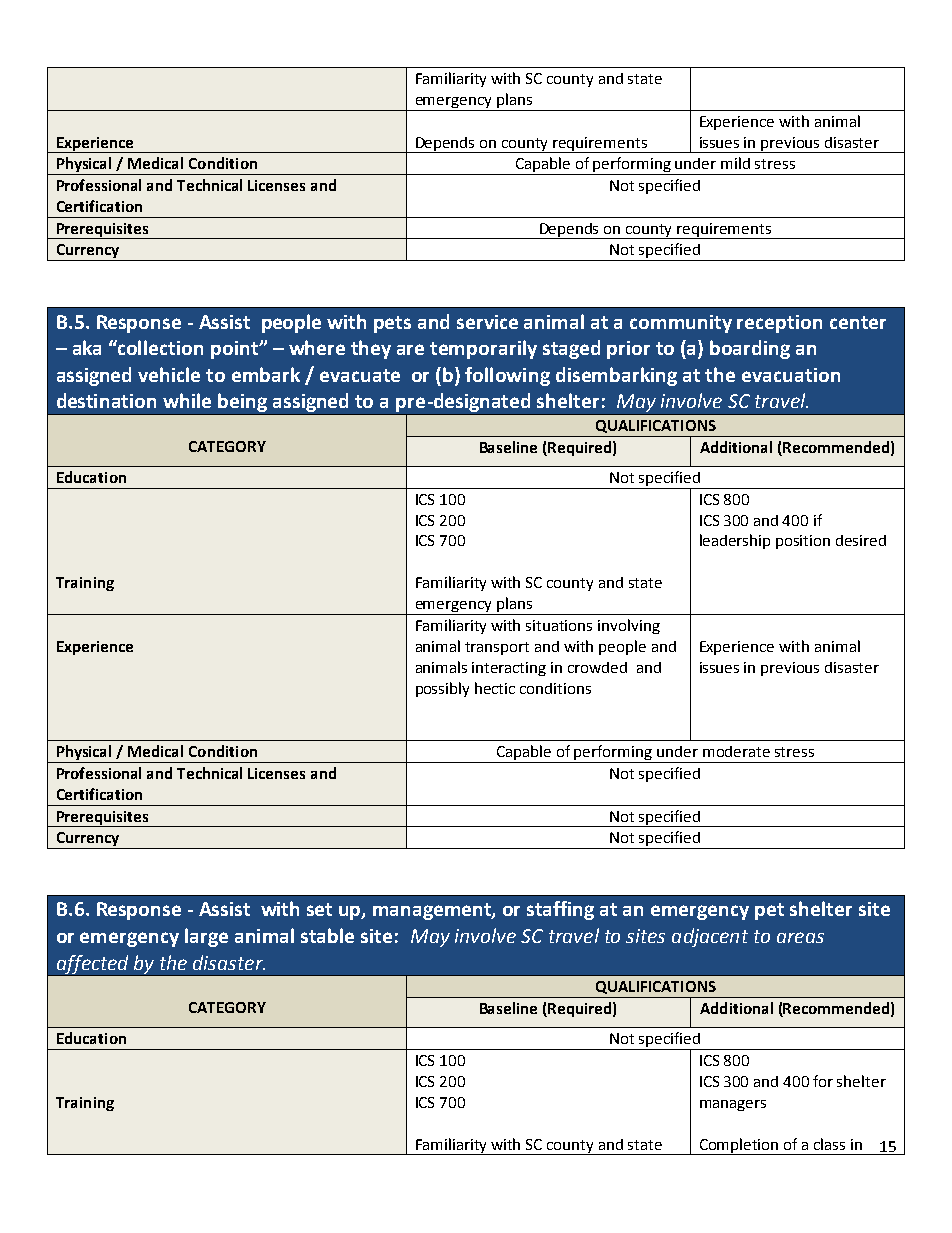  What do you see at coordinates (169, 374) in the image?
I see `vehicle` at bounding box center [169, 374].
